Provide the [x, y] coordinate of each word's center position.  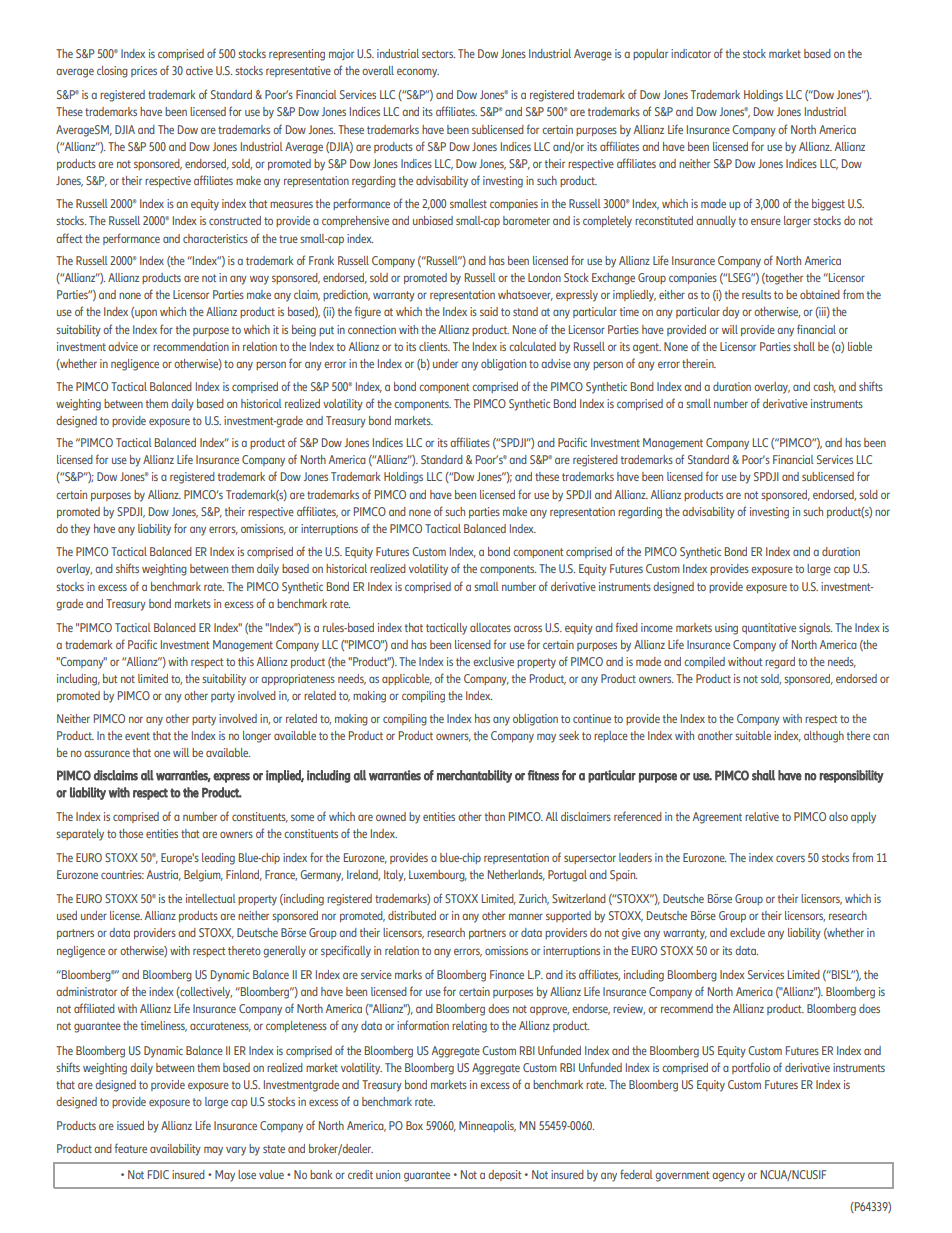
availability [175, 1150]
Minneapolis [487, 1126]
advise [556, 363]
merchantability [474, 776]
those [131, 833]
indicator [691, 53]
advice [123, 346]
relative [762, 816]
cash [824, 387]
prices [144, 71]
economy [418, 73]
